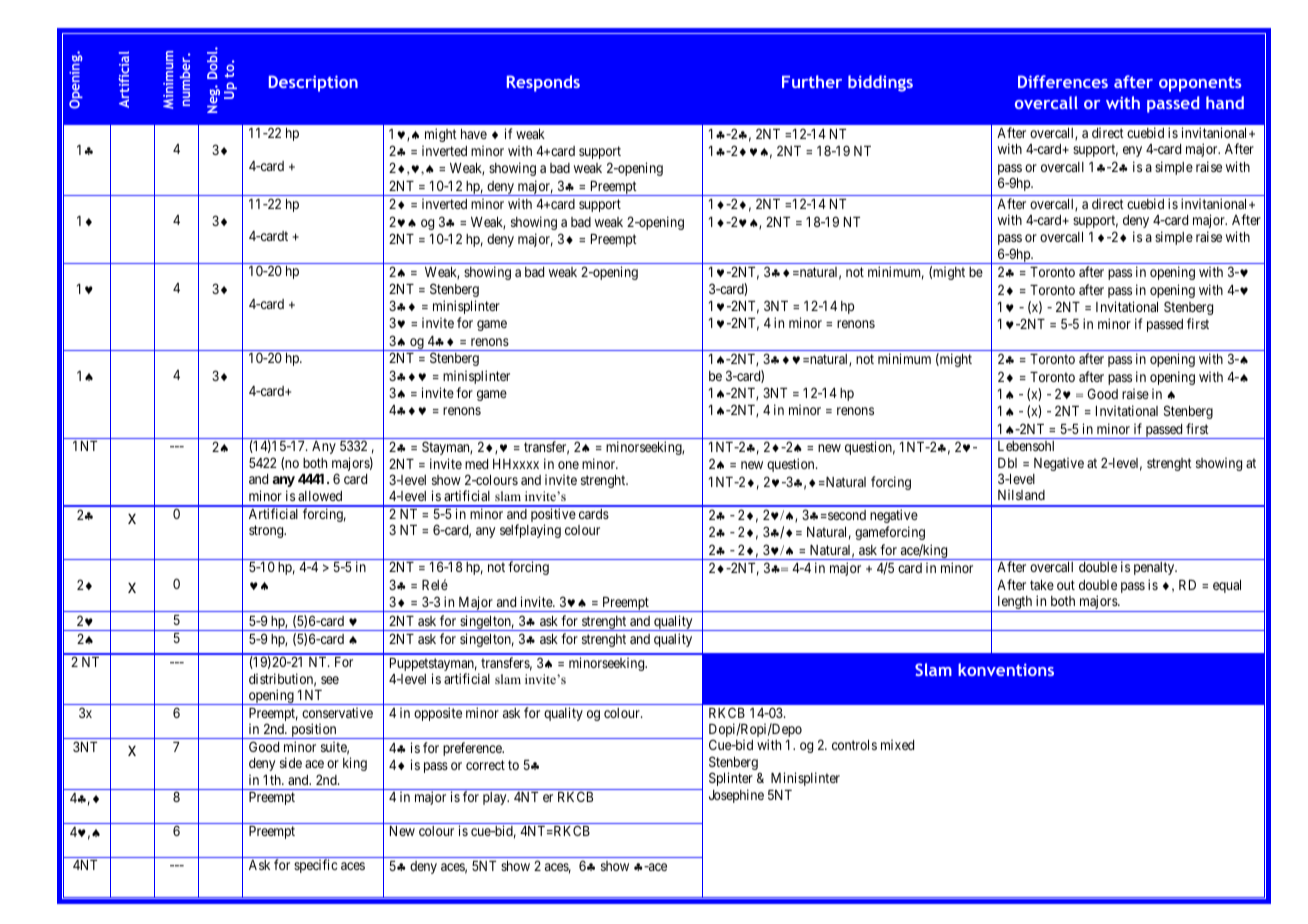 This document has width=1308, height=924. Describe the element at coordinates (1066, 585) in the document. I see `out` at that location.
